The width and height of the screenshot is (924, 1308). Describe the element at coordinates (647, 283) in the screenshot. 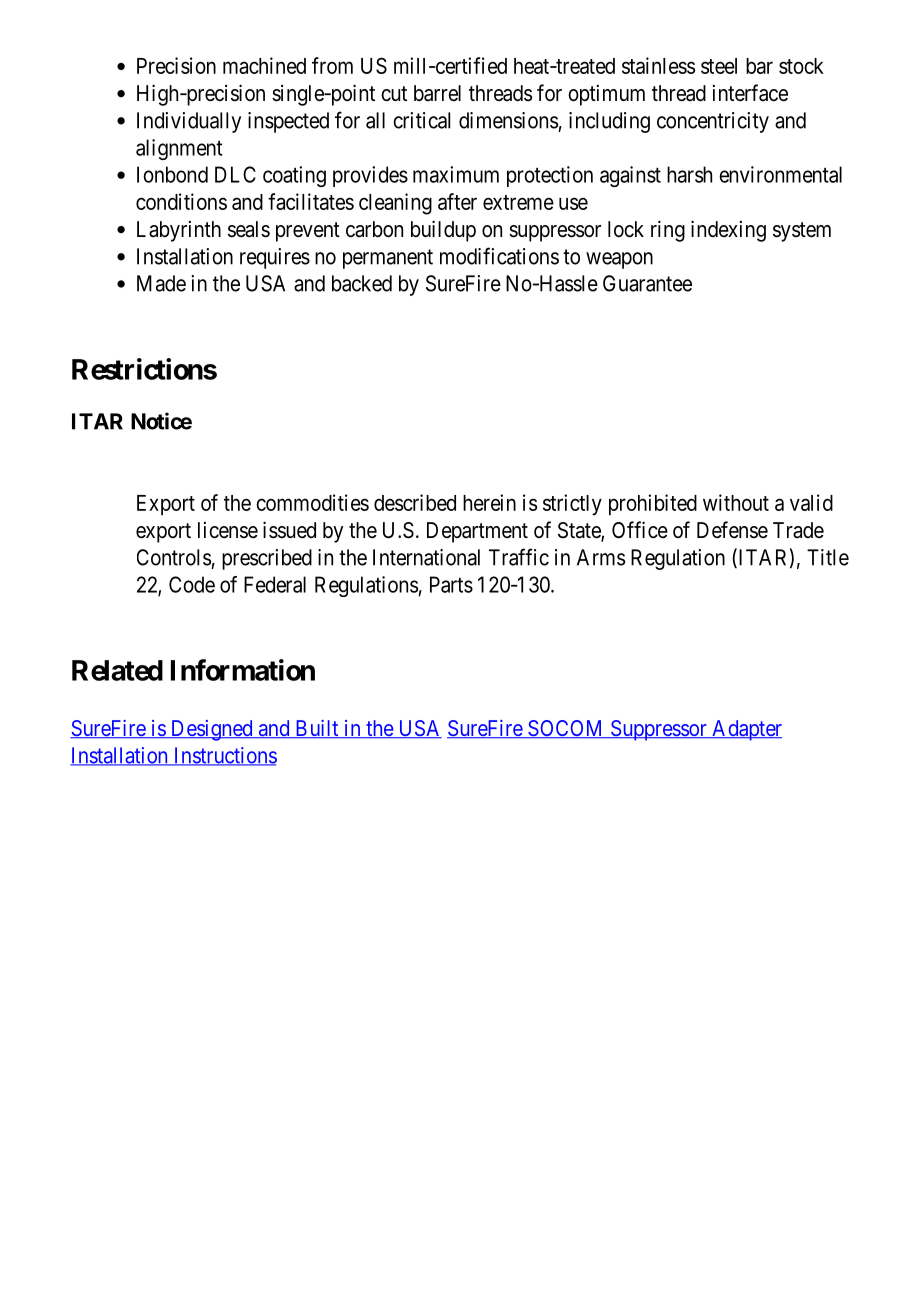

I see `Guarantee` at that location.
